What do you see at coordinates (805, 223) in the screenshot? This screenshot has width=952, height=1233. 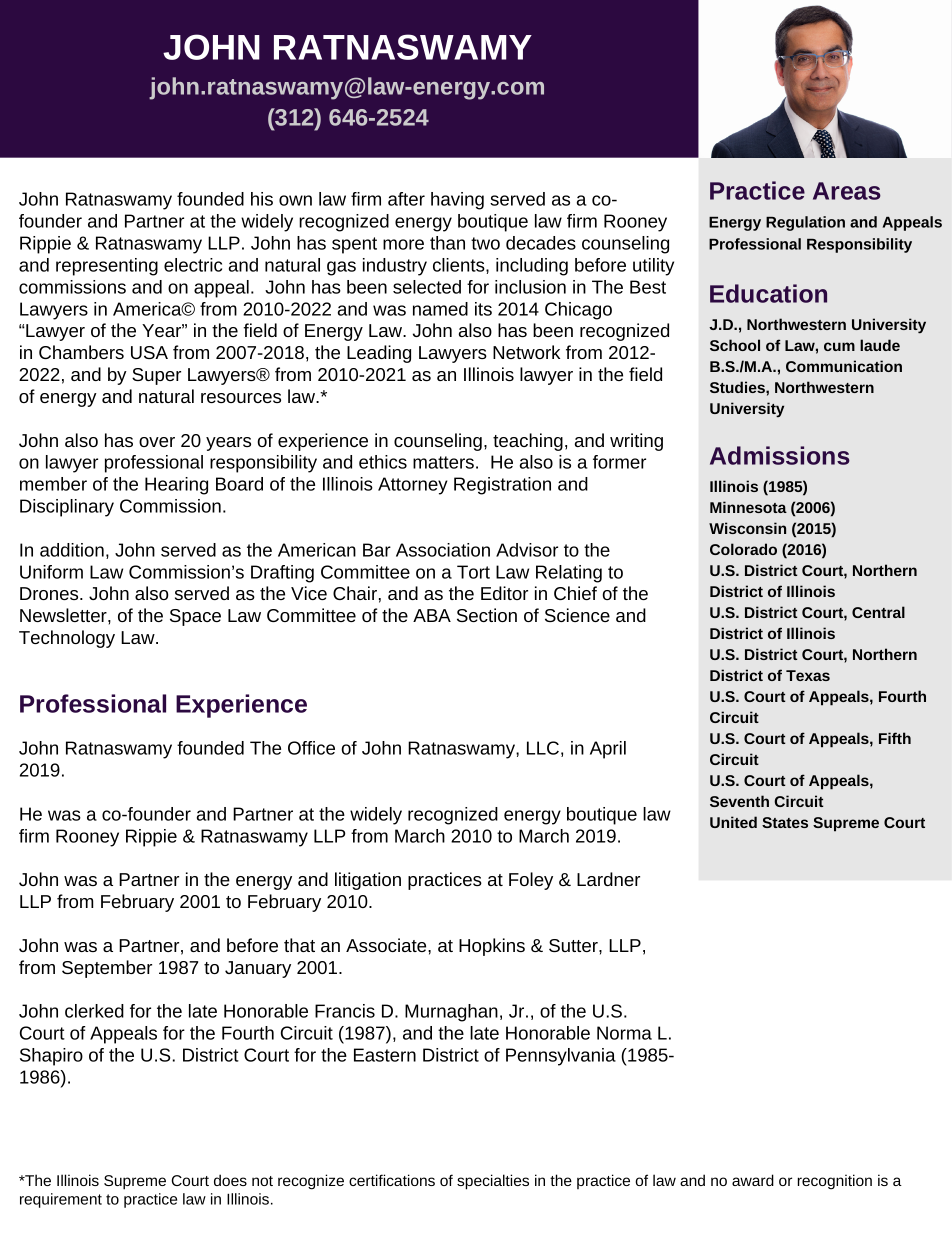 I see `Regulation` at bounding box center [805, 223].
